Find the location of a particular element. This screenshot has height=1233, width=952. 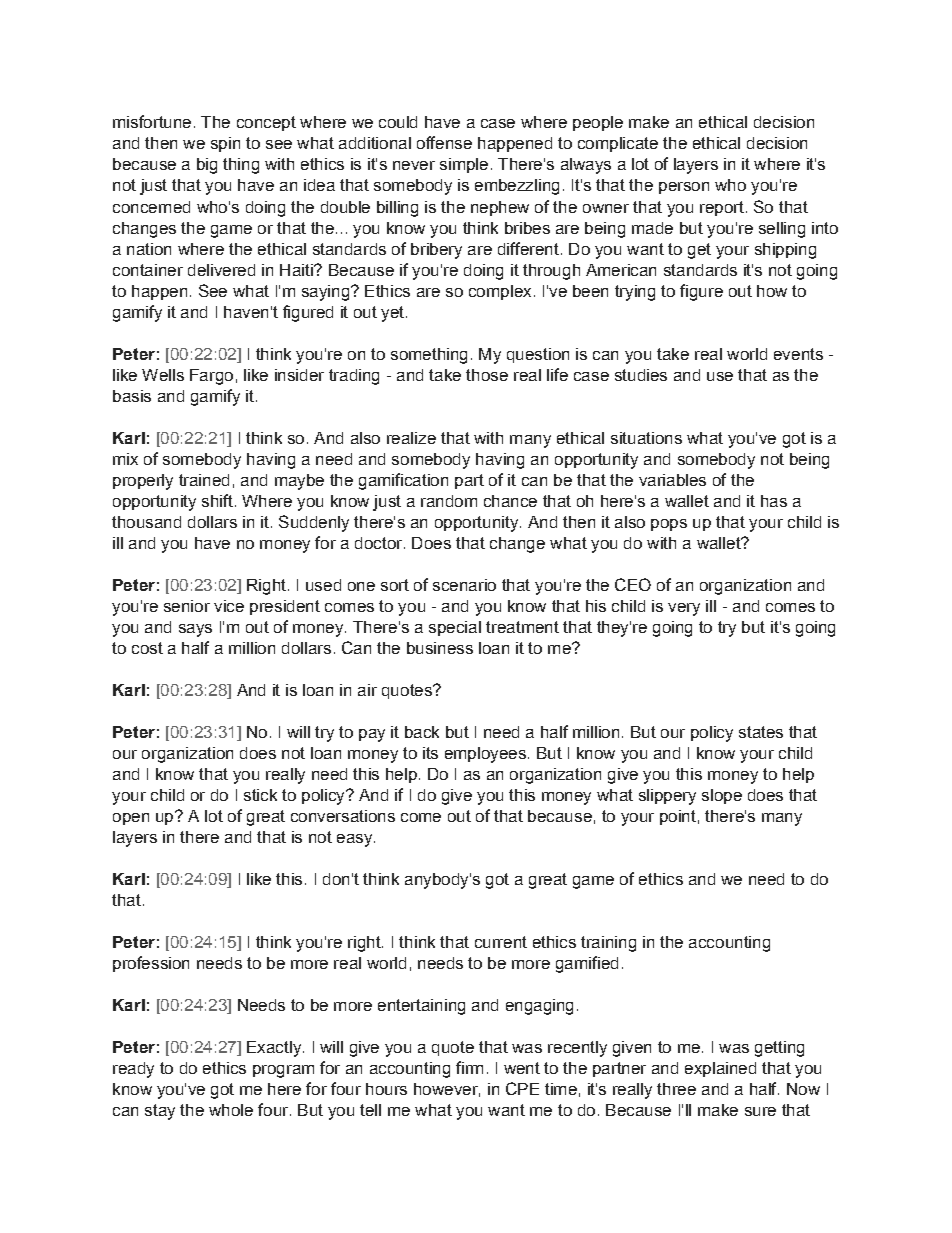

firm is located at coordinates (469, 1067).
